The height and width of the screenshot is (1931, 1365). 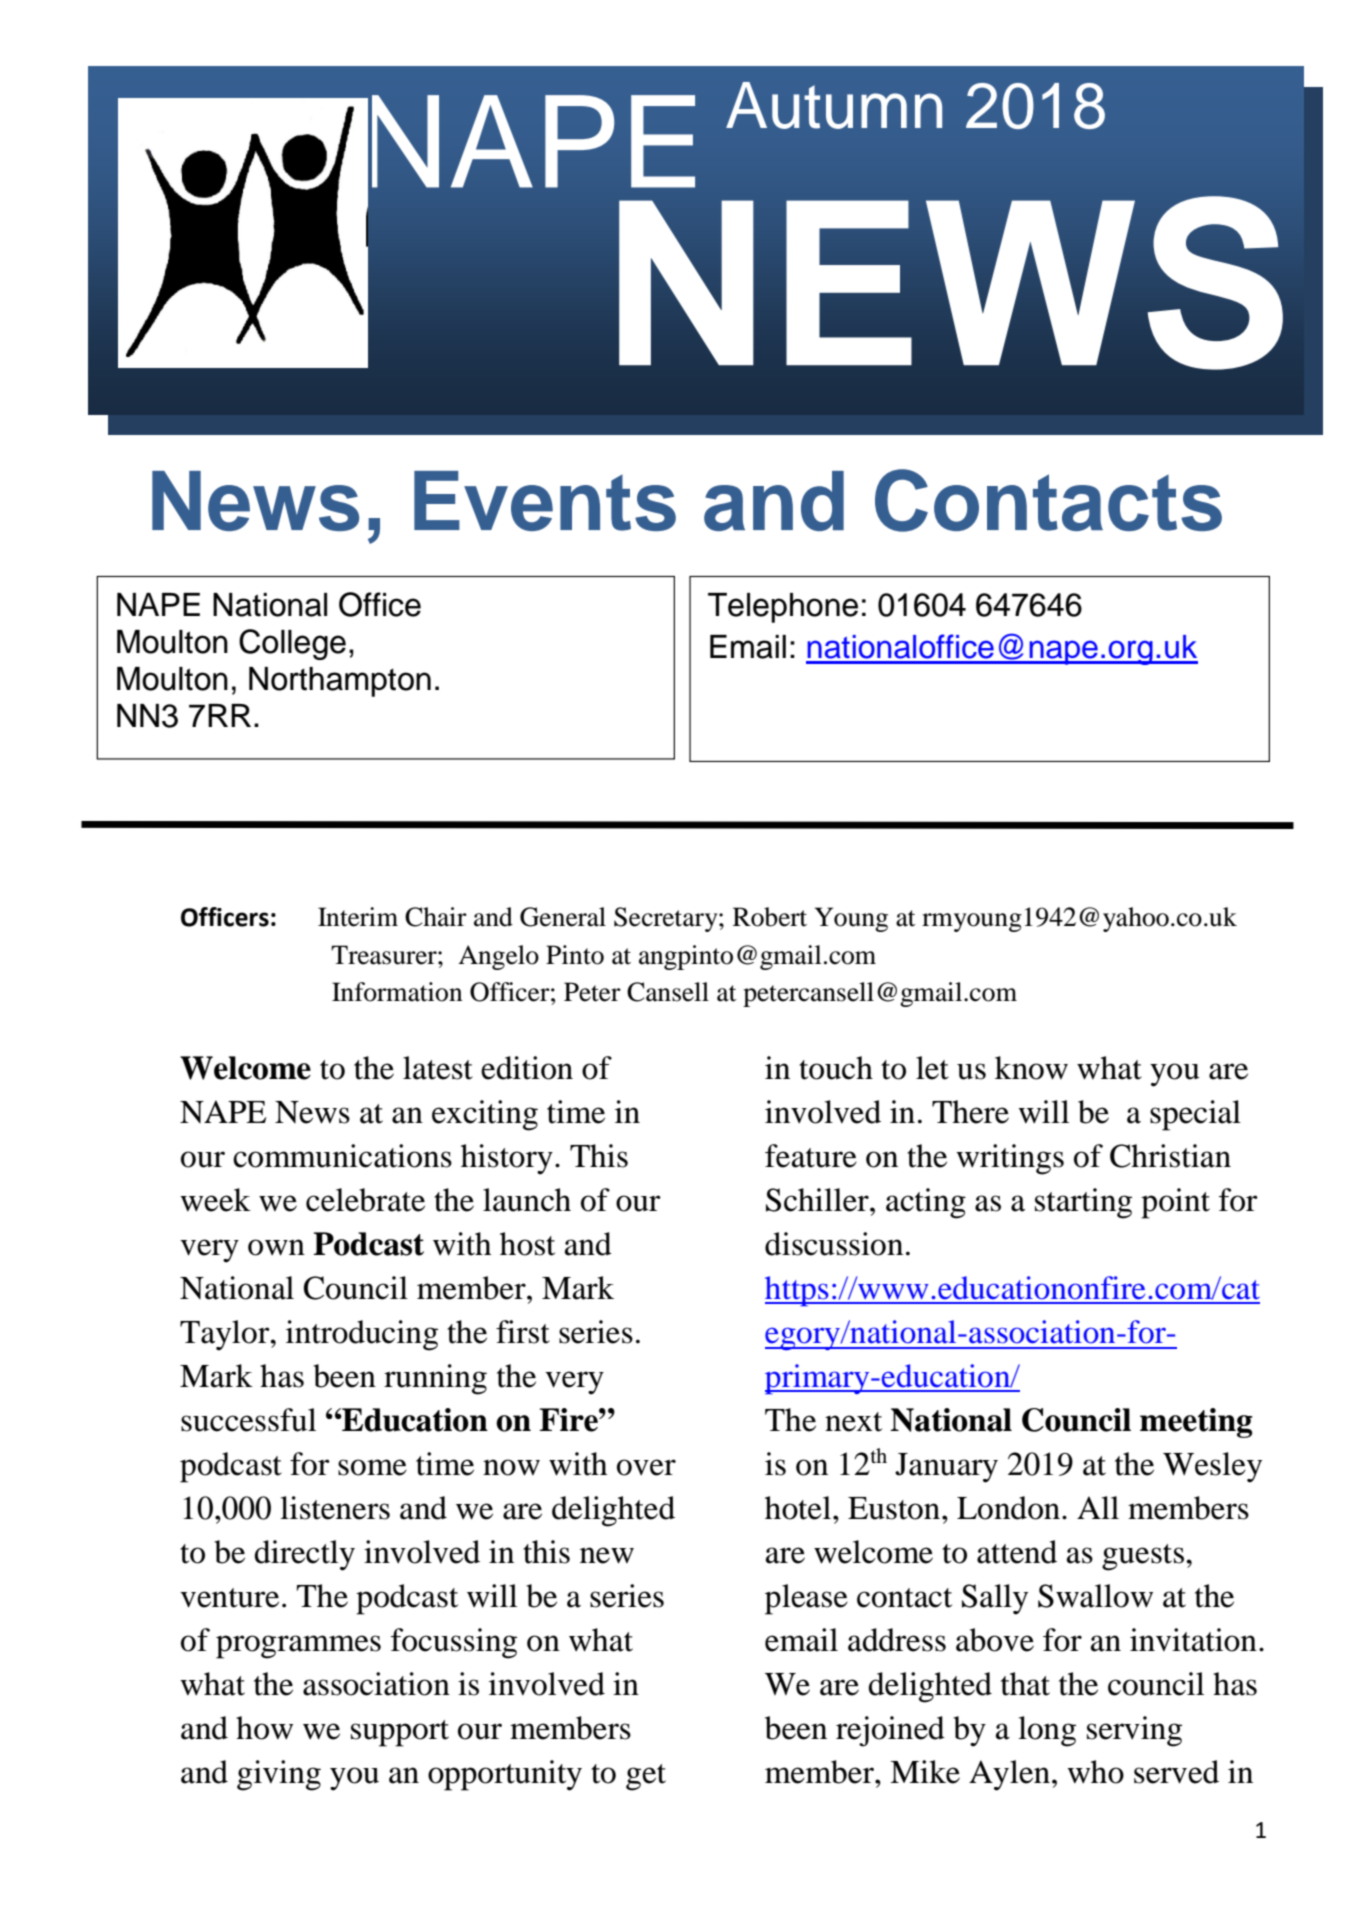 I want to click on next, so click(x=853, y=1422).
